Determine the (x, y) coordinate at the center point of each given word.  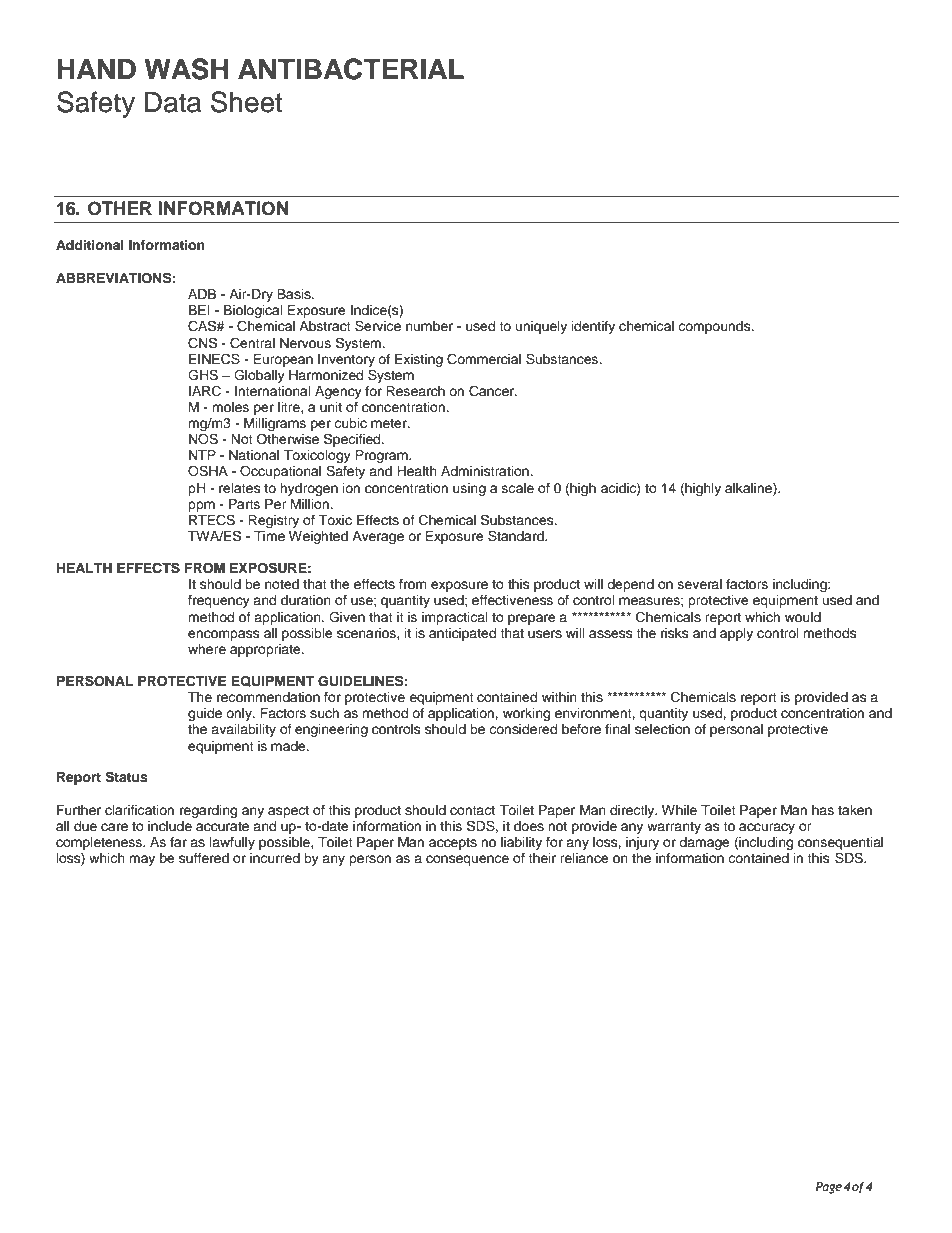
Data (173, 102)
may (142, 860)
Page (829, 1188)
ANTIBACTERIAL (351, 69)
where (207, 649)
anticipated (462, 634)
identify (593, 327)
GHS (203, 375)
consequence (467, 860)
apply (736, 634)
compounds (715, 327)
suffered (204, 858)
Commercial (484, 359)
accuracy (766, 830)
